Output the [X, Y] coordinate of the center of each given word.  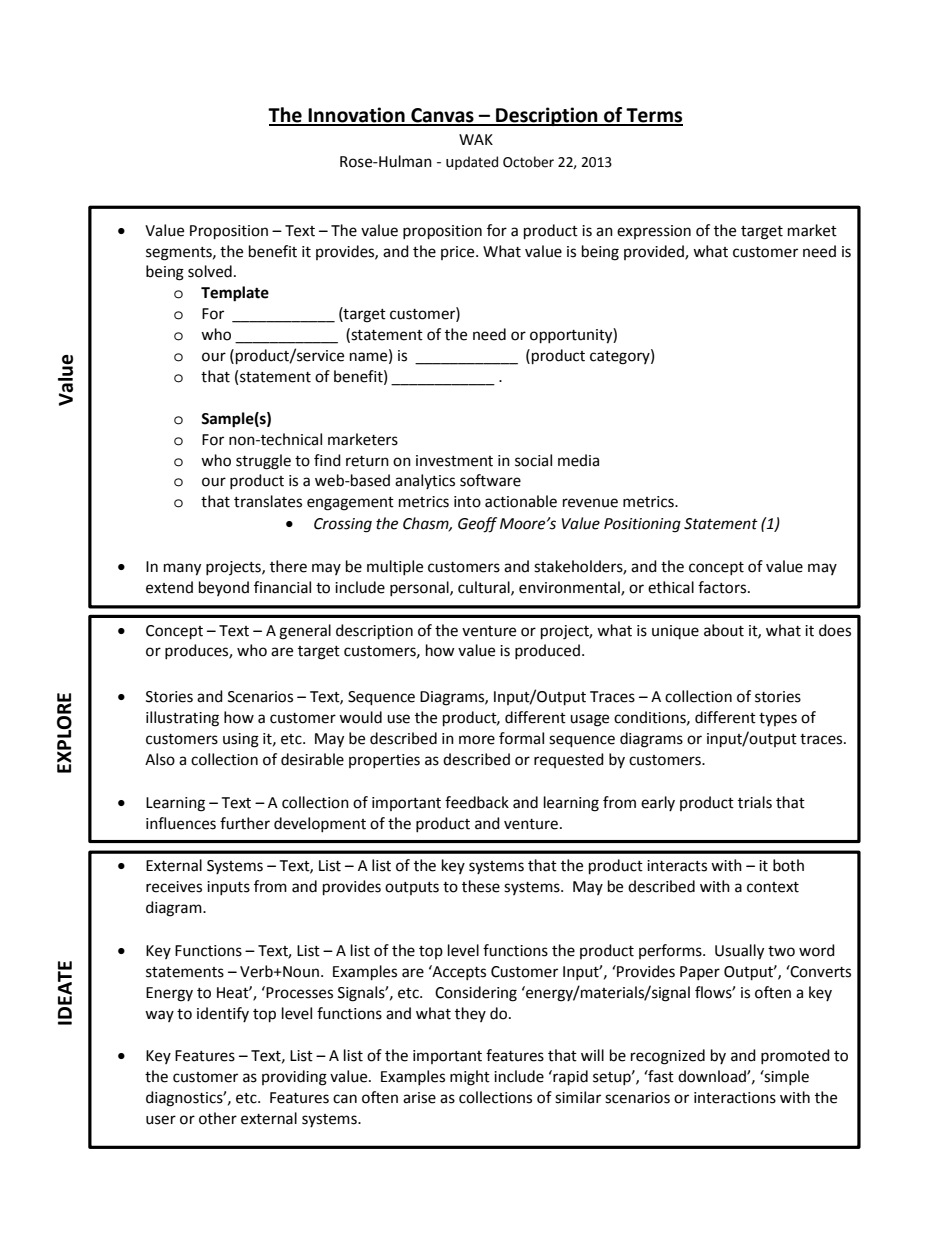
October [528, 162]
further [245, 823]
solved [210, 271]
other [218, 1118]
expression [654, 232]
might [470, 1078]
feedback [477, 802]
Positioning [642, 525]
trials [755, 802]
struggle [263, 462]
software [490, 480]
